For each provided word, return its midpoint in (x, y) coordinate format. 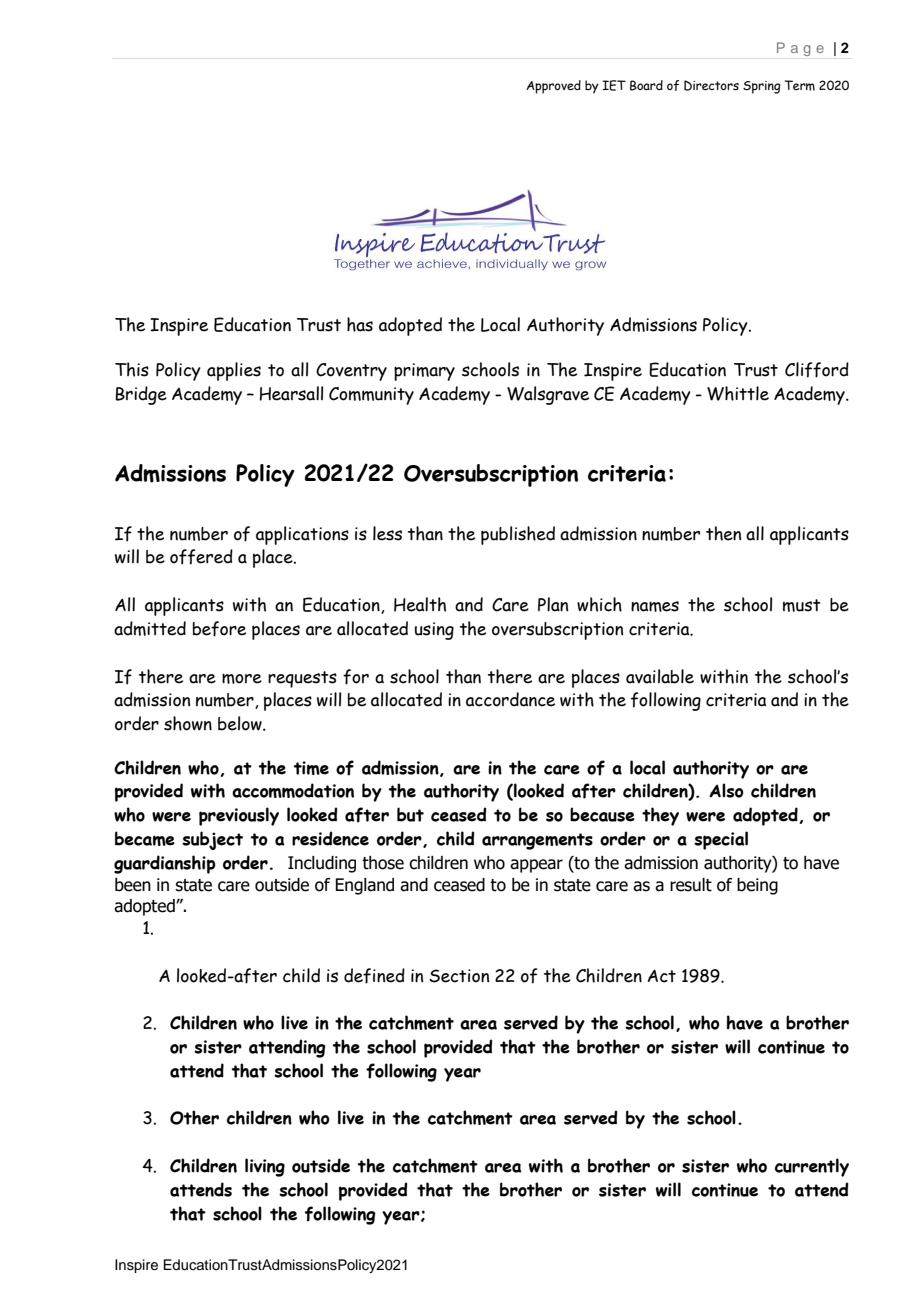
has (360, 324)
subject (212, 840)
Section (459, 976)
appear (536, 866)
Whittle (738, 393)
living (265, 1167)
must (802, 605)
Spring (762, 87)
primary (424, 372)
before (219, 629)
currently (812, 1167)
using (434, 631)
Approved (553, 87)
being (757, 886)
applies (234, 371)
